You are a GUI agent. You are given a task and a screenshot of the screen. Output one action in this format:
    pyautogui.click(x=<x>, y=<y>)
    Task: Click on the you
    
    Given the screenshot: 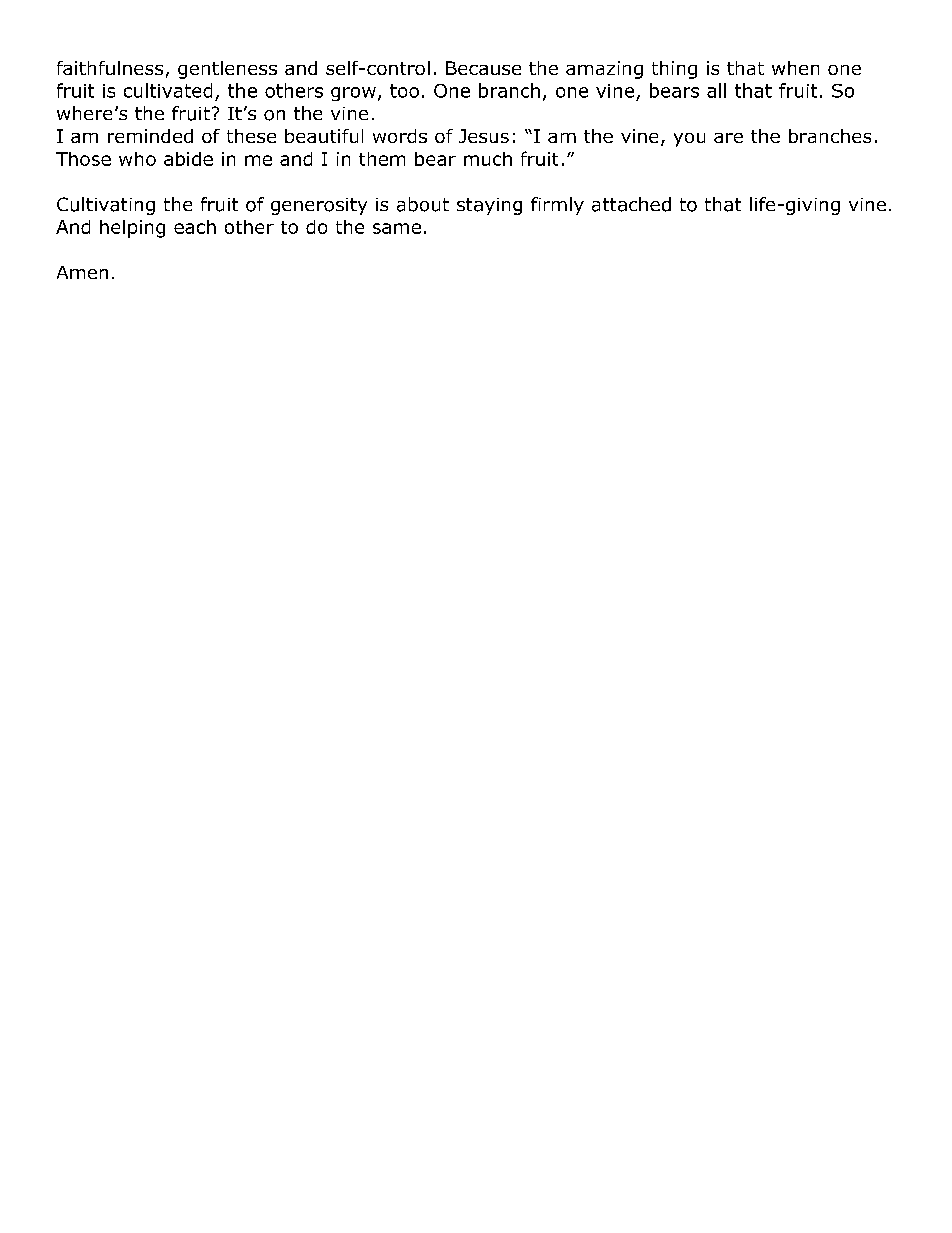 What is the action you would take?
    pyautogui.click(x=689, y=140)
